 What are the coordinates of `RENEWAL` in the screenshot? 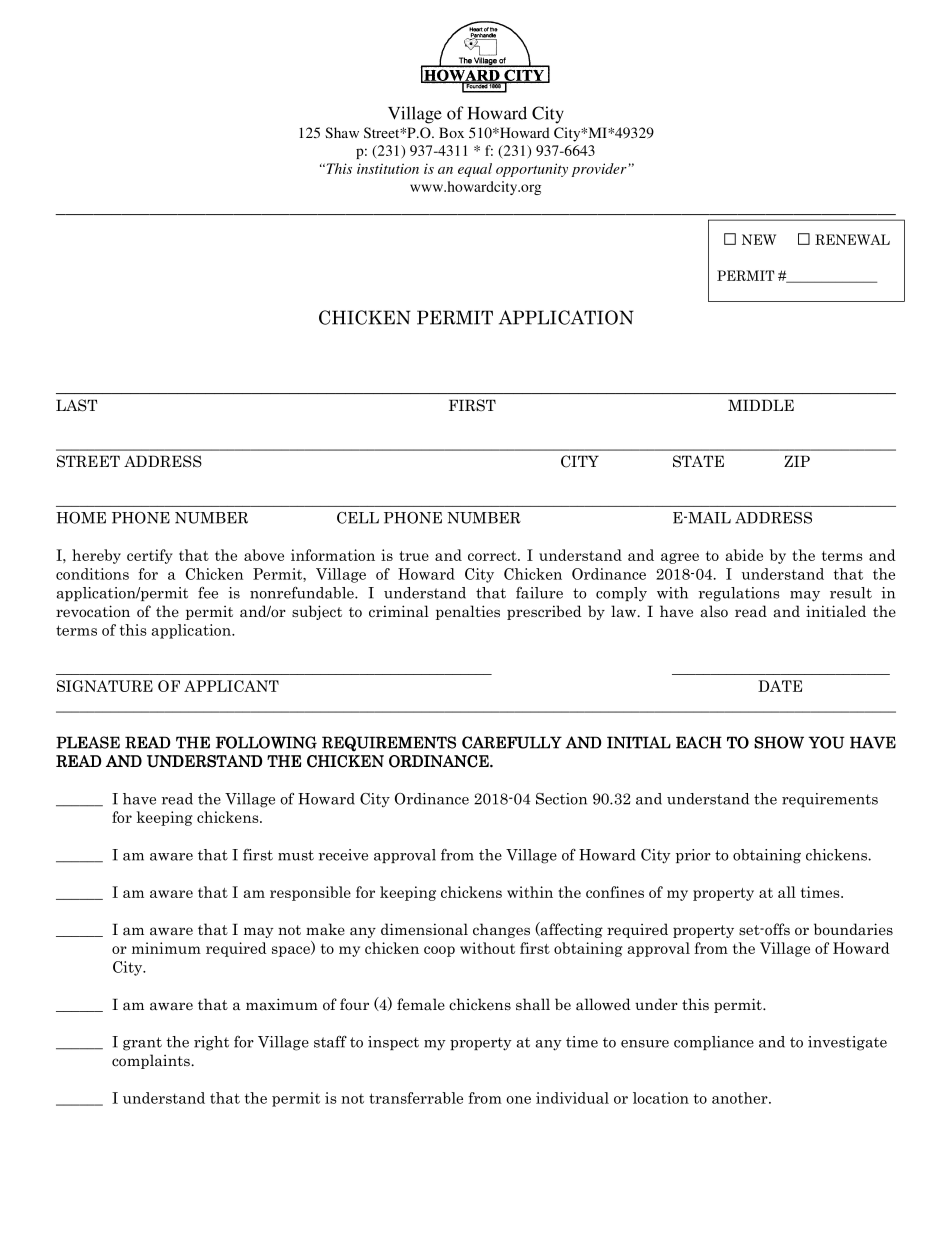 It's located at (852, 239).
